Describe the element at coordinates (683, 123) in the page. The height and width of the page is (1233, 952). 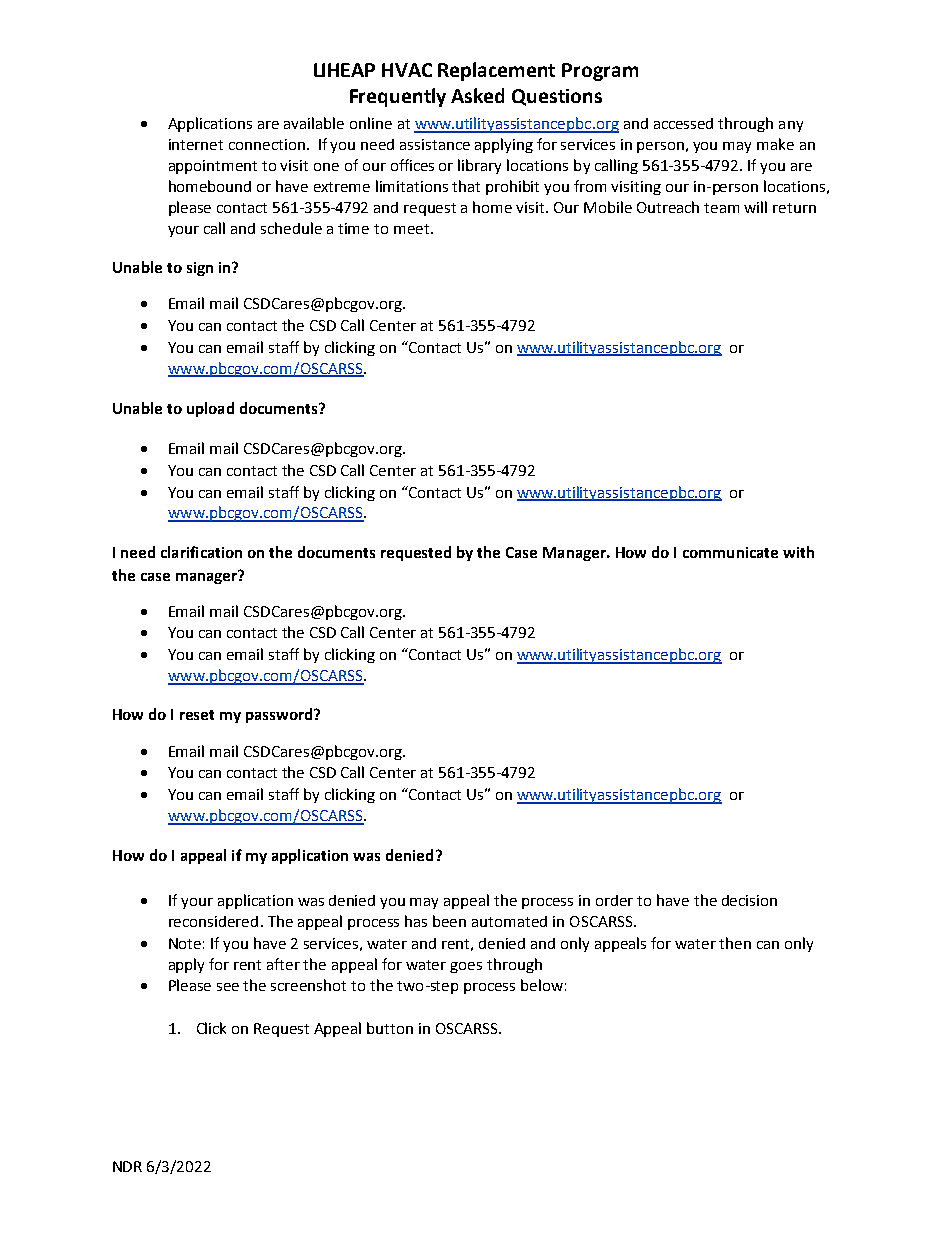
I see `accessed` at that location.
